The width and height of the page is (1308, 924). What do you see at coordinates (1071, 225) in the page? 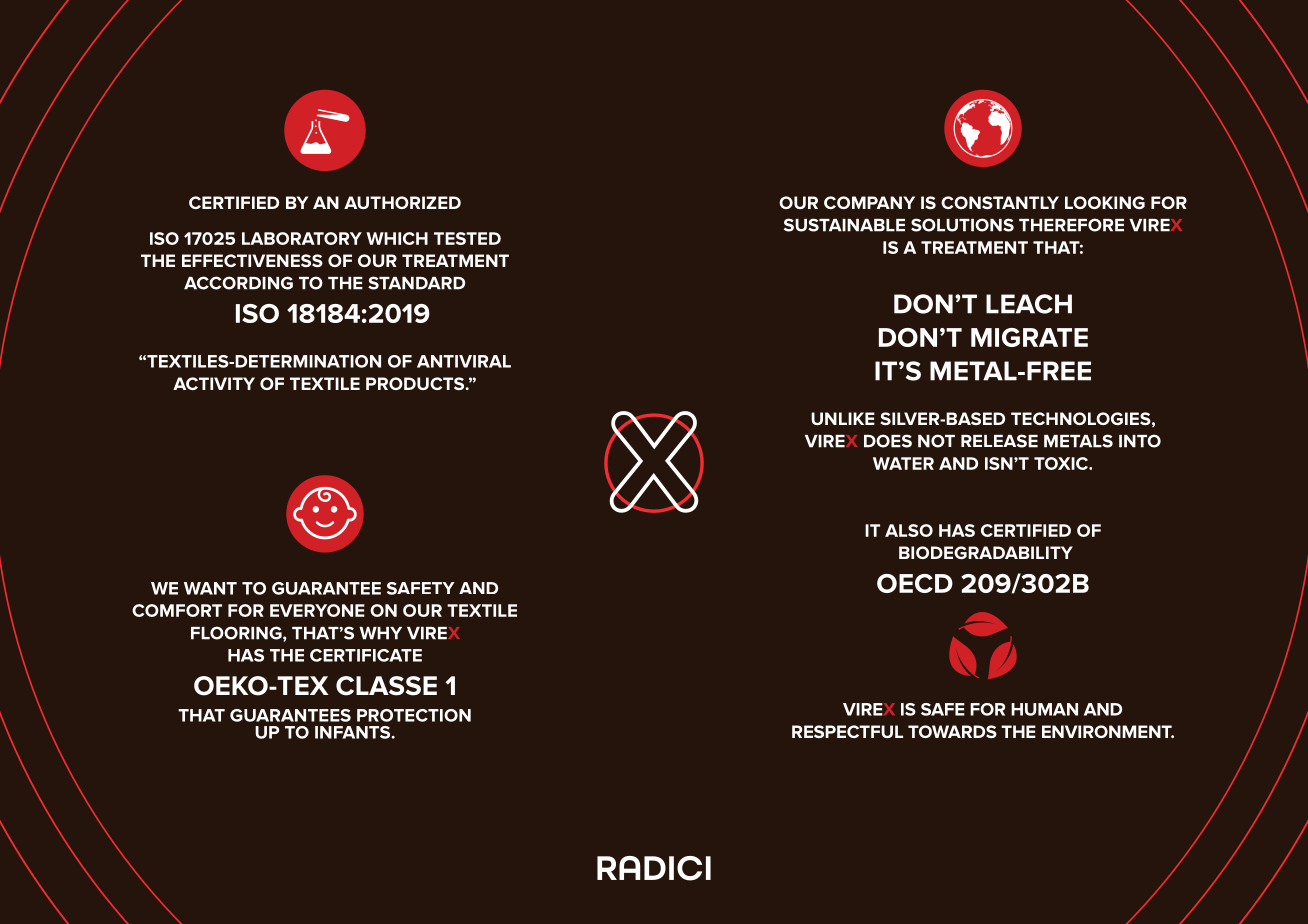
I see `THEREFORE` at bounding box center [1071, 225].
